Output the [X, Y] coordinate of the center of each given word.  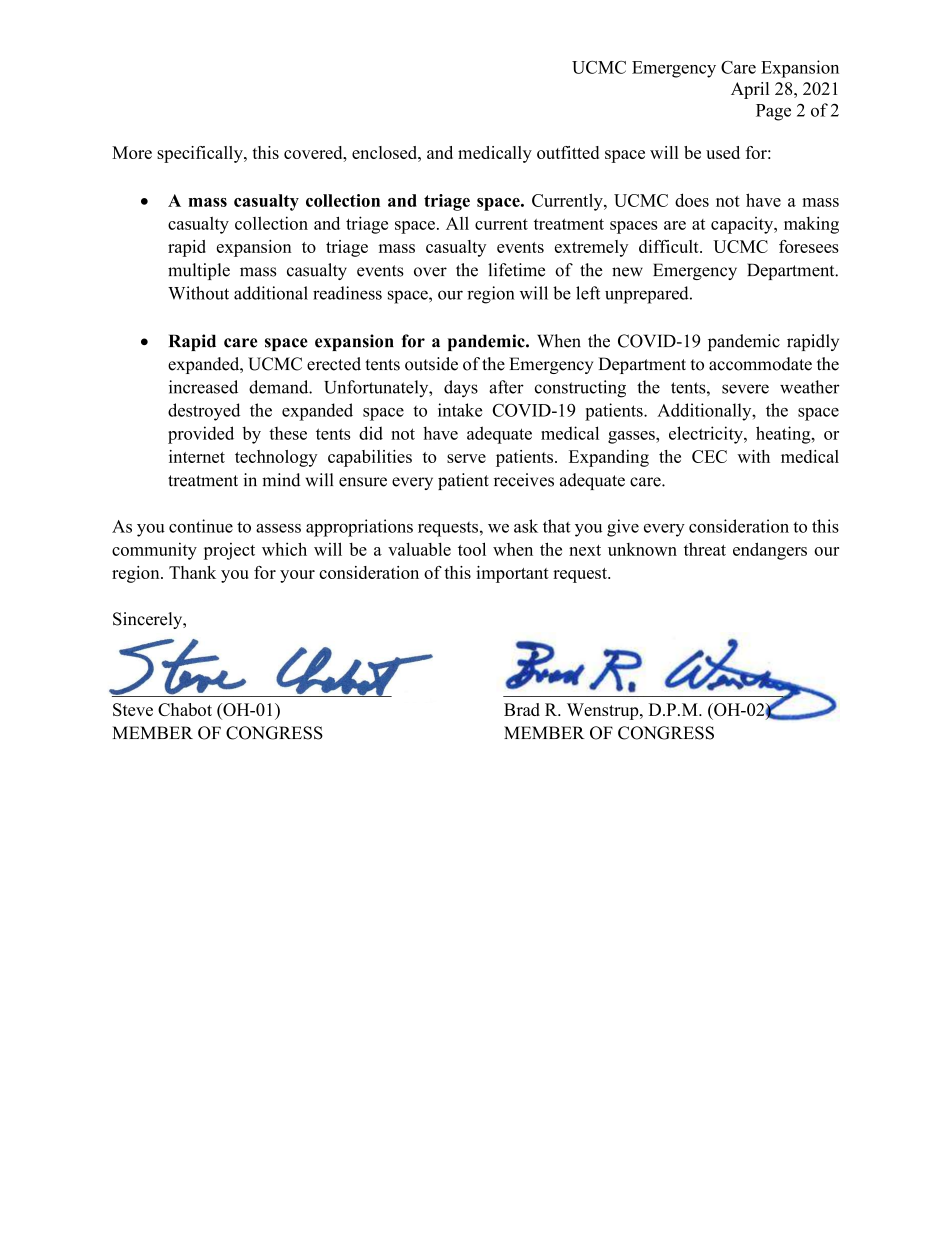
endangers [770, 551]
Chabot [185, 709]
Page [773, 112]
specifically [201, 154]
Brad [522, 709]
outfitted [568, 152]
